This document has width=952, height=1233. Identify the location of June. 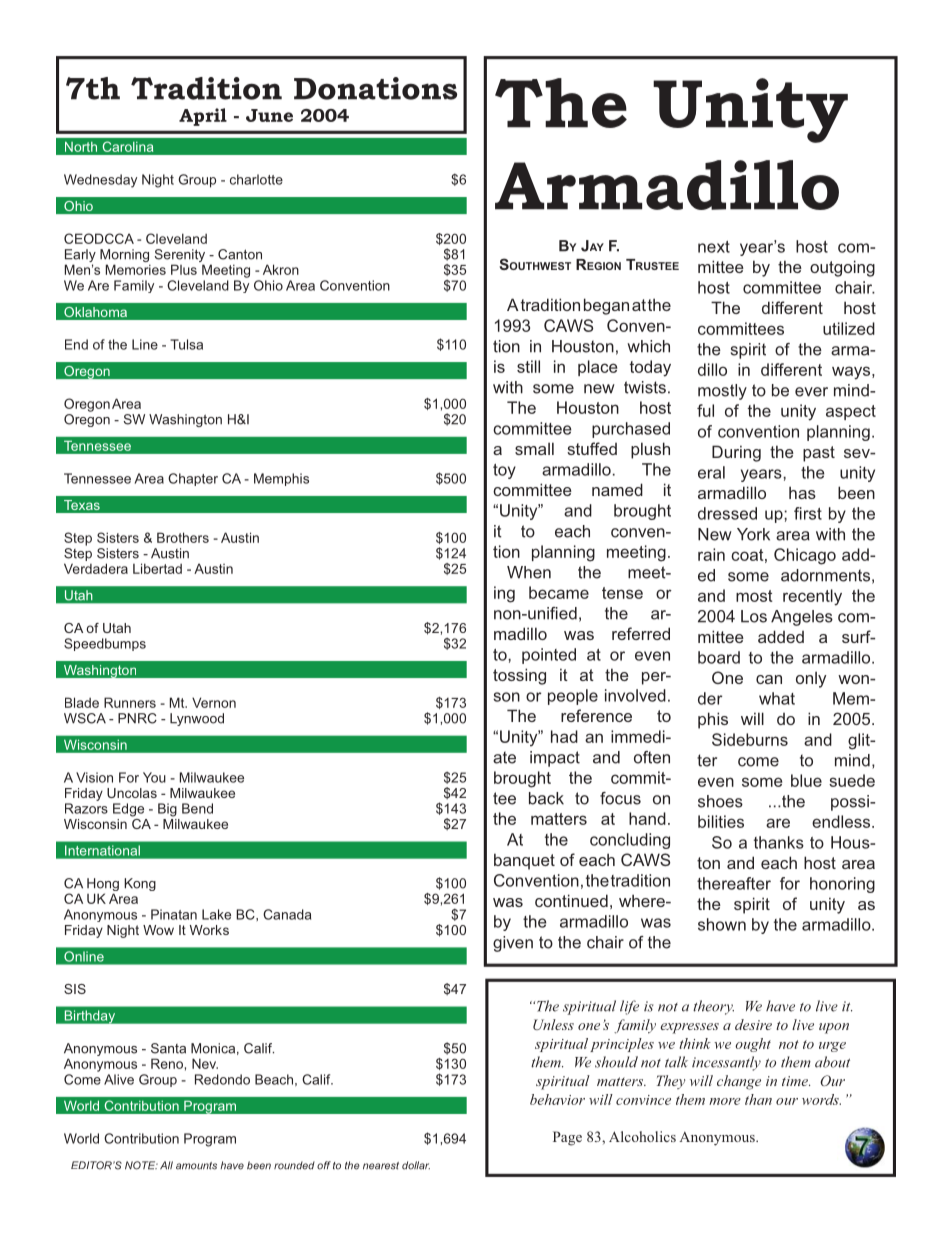
(269, 115).
